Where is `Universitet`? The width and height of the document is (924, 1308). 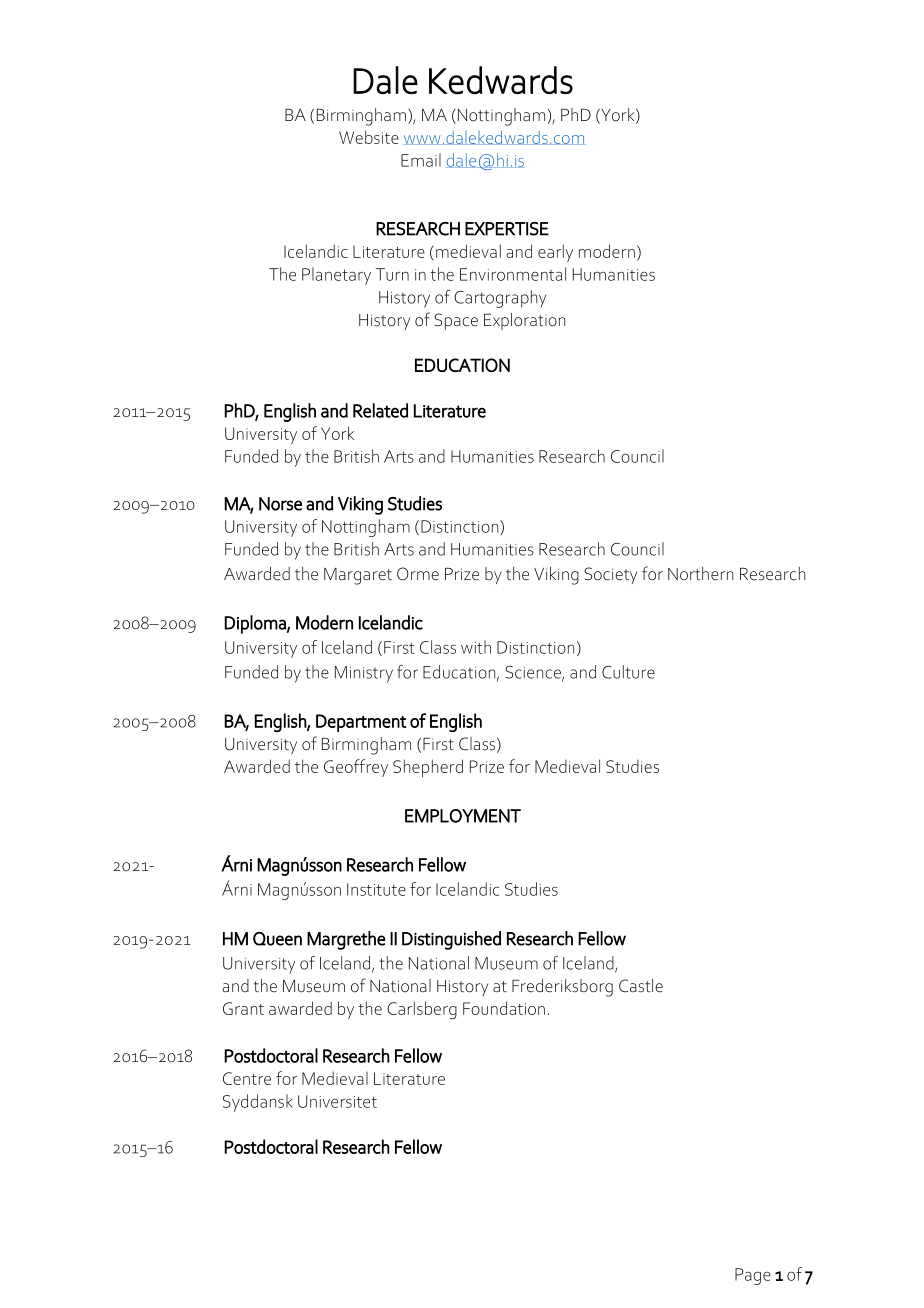
Universitet is located at coordinates (337, 1101).
